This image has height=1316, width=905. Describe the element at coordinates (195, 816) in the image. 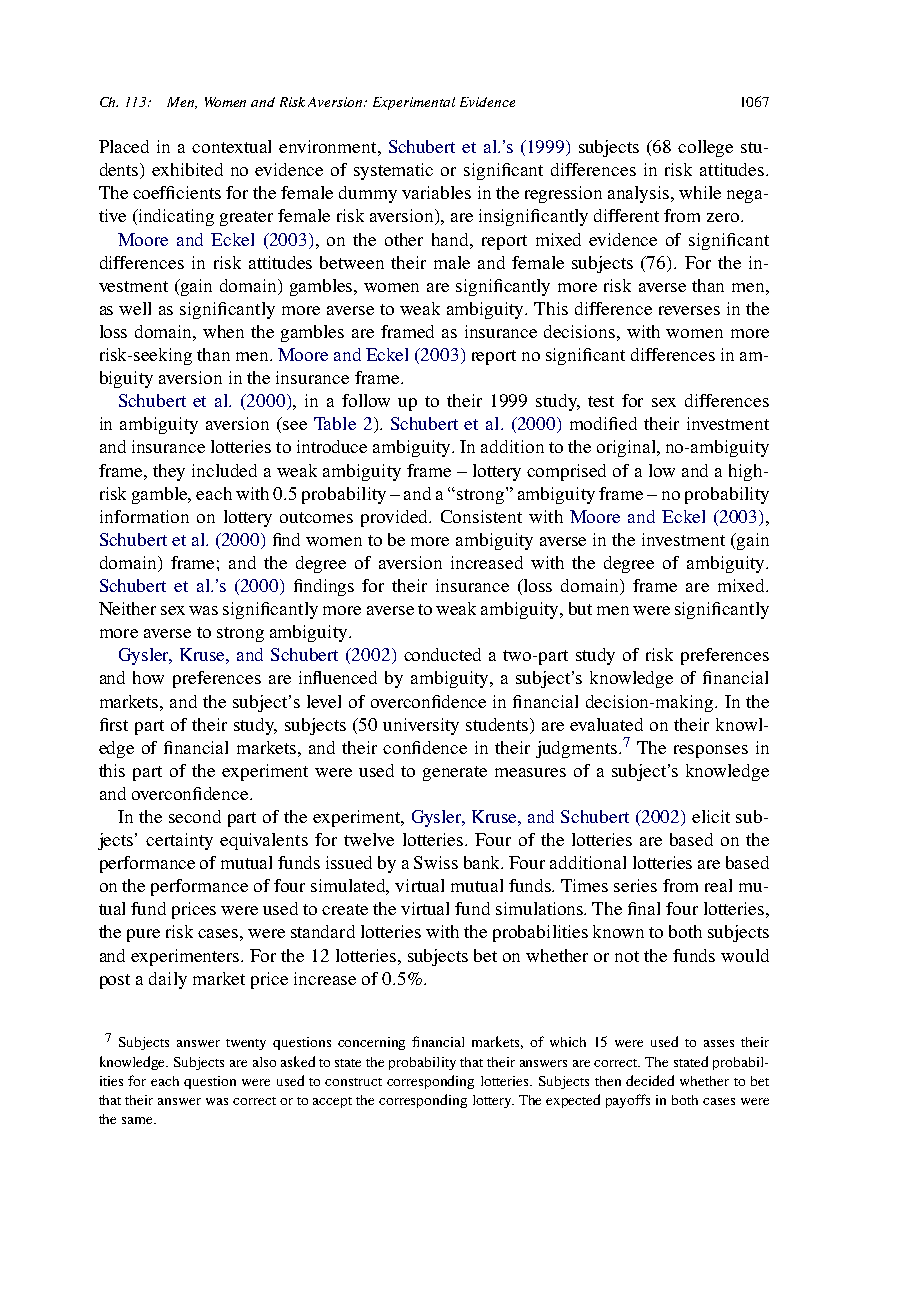

I see `second` at that location.
